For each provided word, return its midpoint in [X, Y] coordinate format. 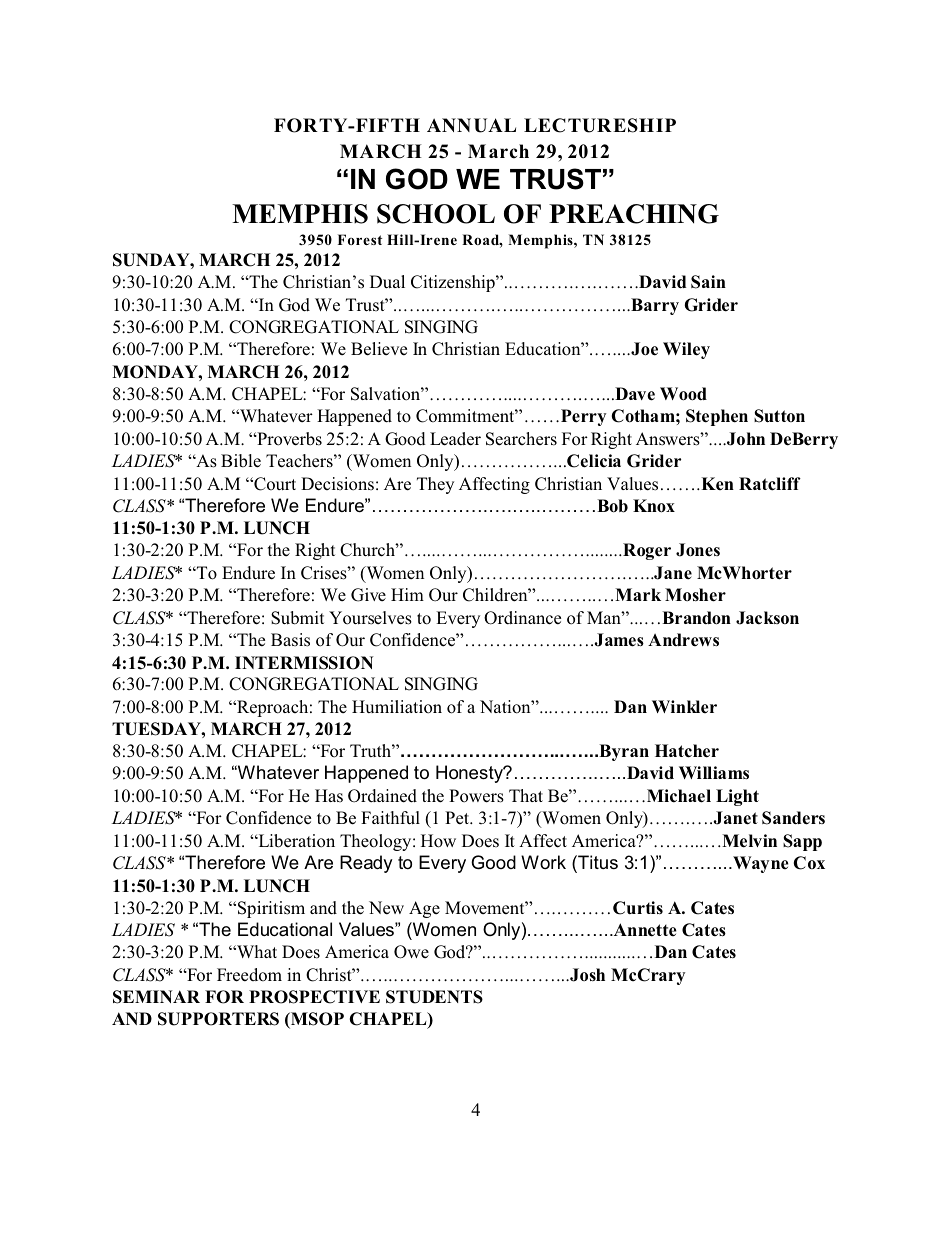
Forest [360, 239]
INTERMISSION [304, 663]
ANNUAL [471, 125]
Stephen [717, 417]
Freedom [249, 975]
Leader [455, 439]
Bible [241, 461]
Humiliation [397, 707]
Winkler [684, 706]
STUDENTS [434, 997]
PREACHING [634, 214]
